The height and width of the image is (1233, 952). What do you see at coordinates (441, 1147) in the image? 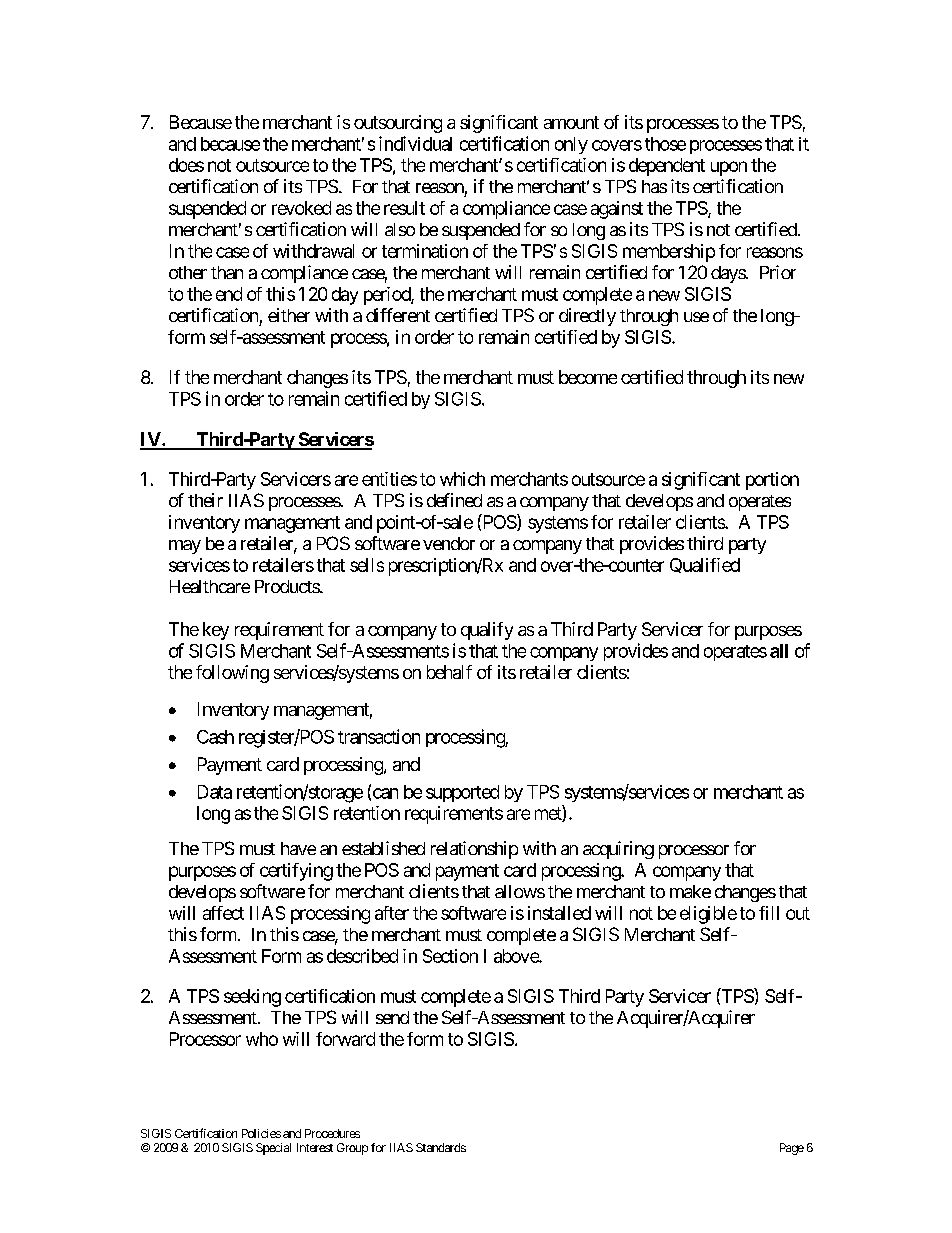
I see `Standards` at bounding box center [441, 1147].
